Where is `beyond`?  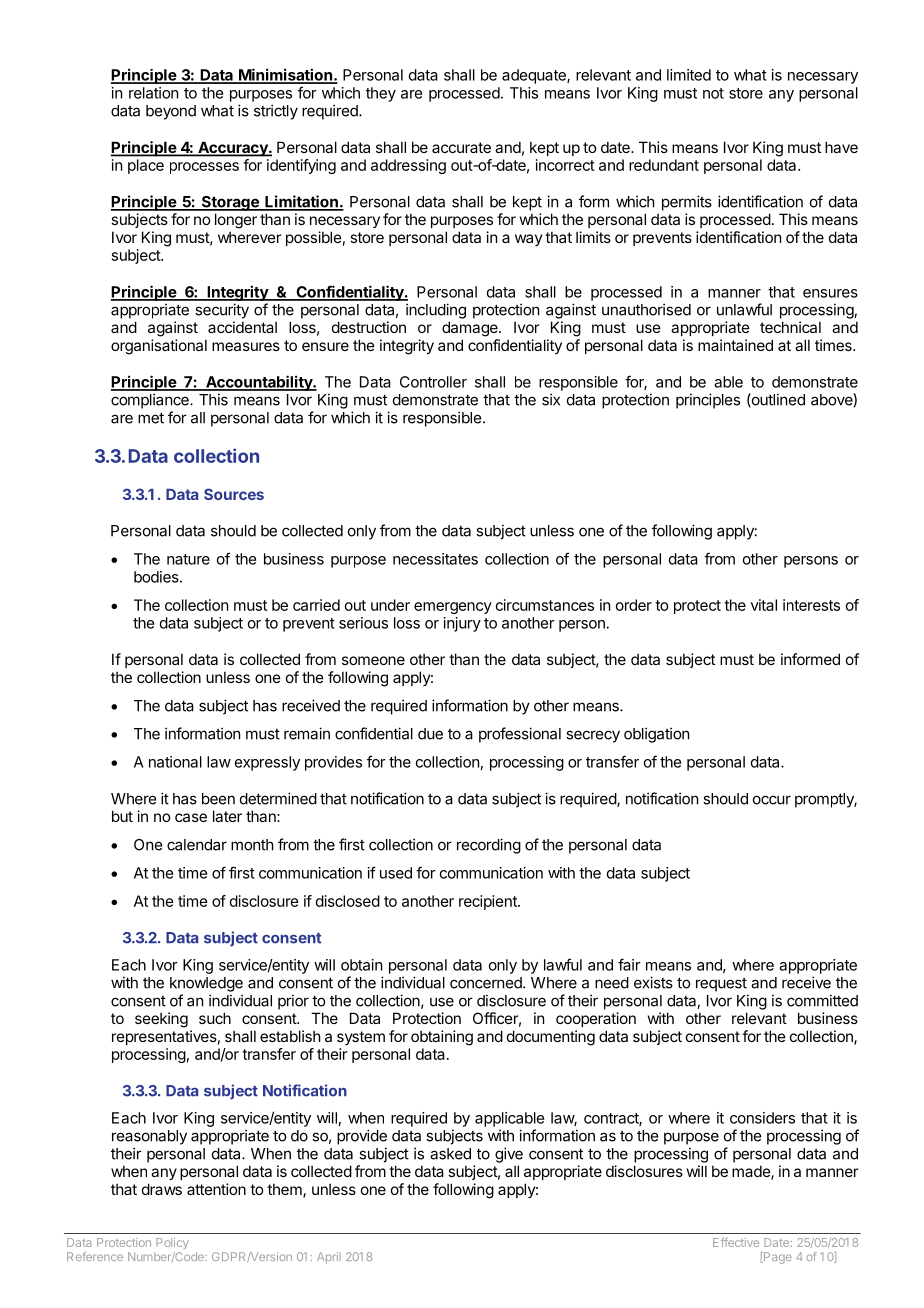
beyond is located at coordinates (171, 112).
